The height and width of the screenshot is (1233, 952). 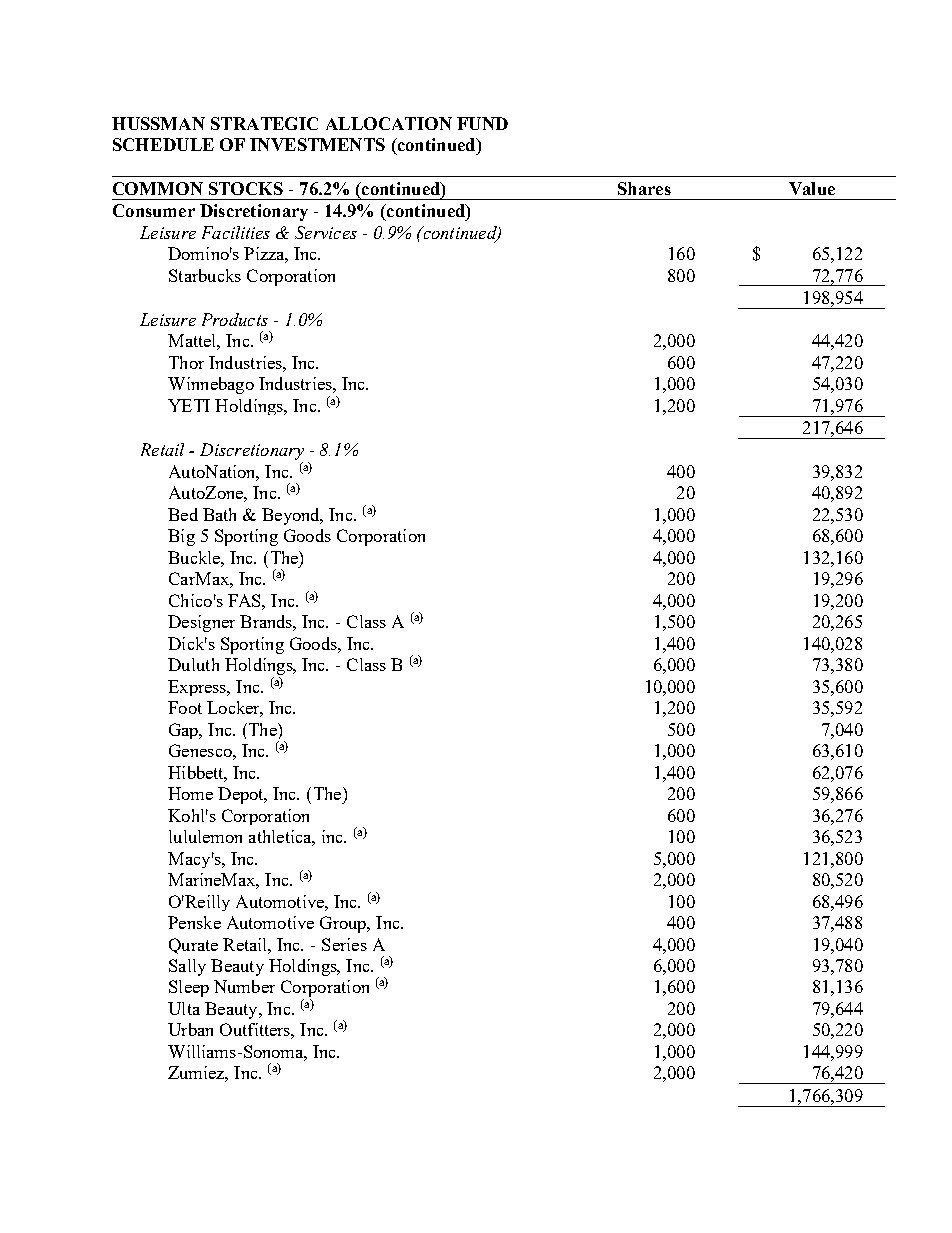 What do you see at coordinates (812, 188) in the screenshot?
I see `Value` at bounding box center [812, 188].
